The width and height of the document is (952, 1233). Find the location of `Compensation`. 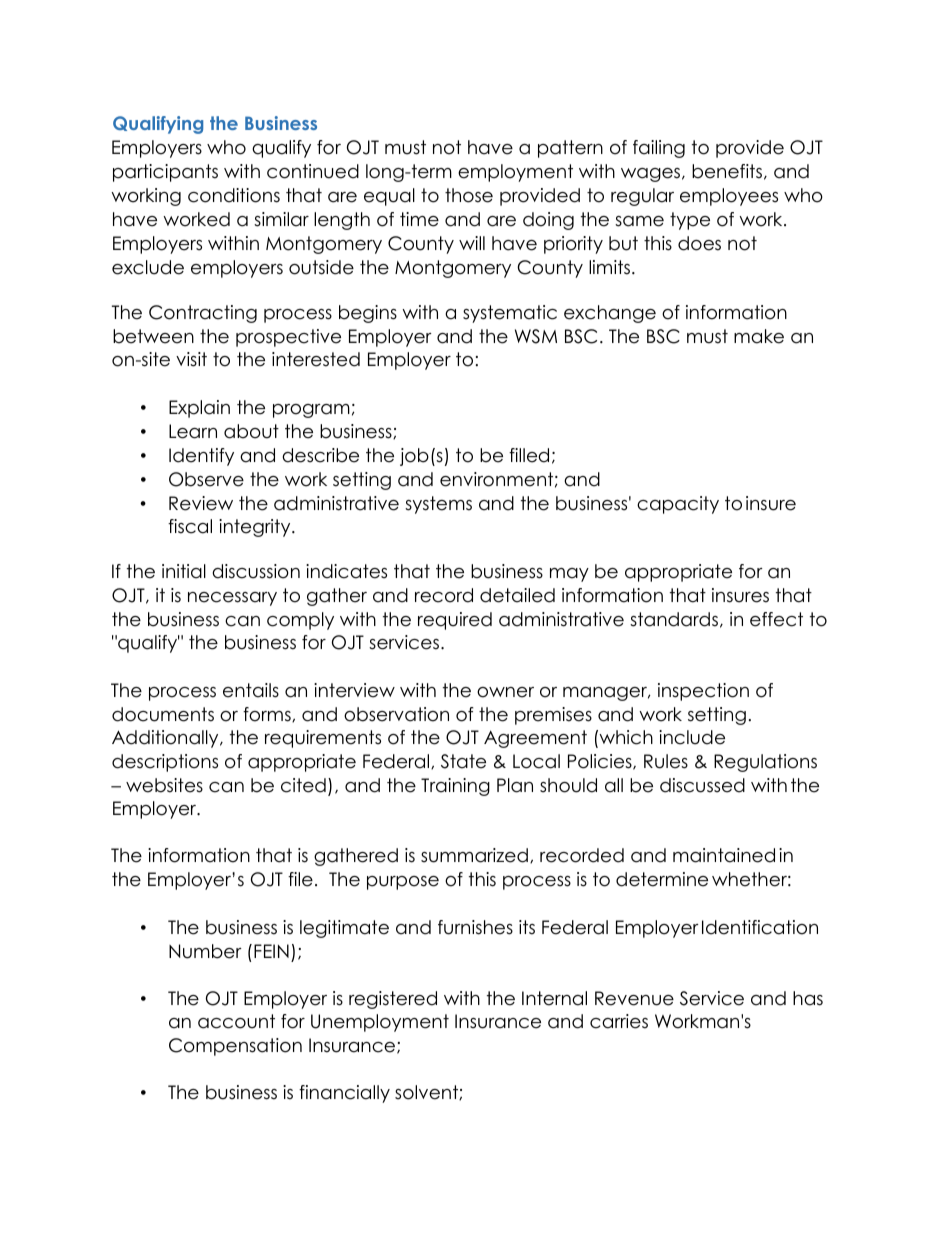

Compensation is located at coordinates (235, 1047).
